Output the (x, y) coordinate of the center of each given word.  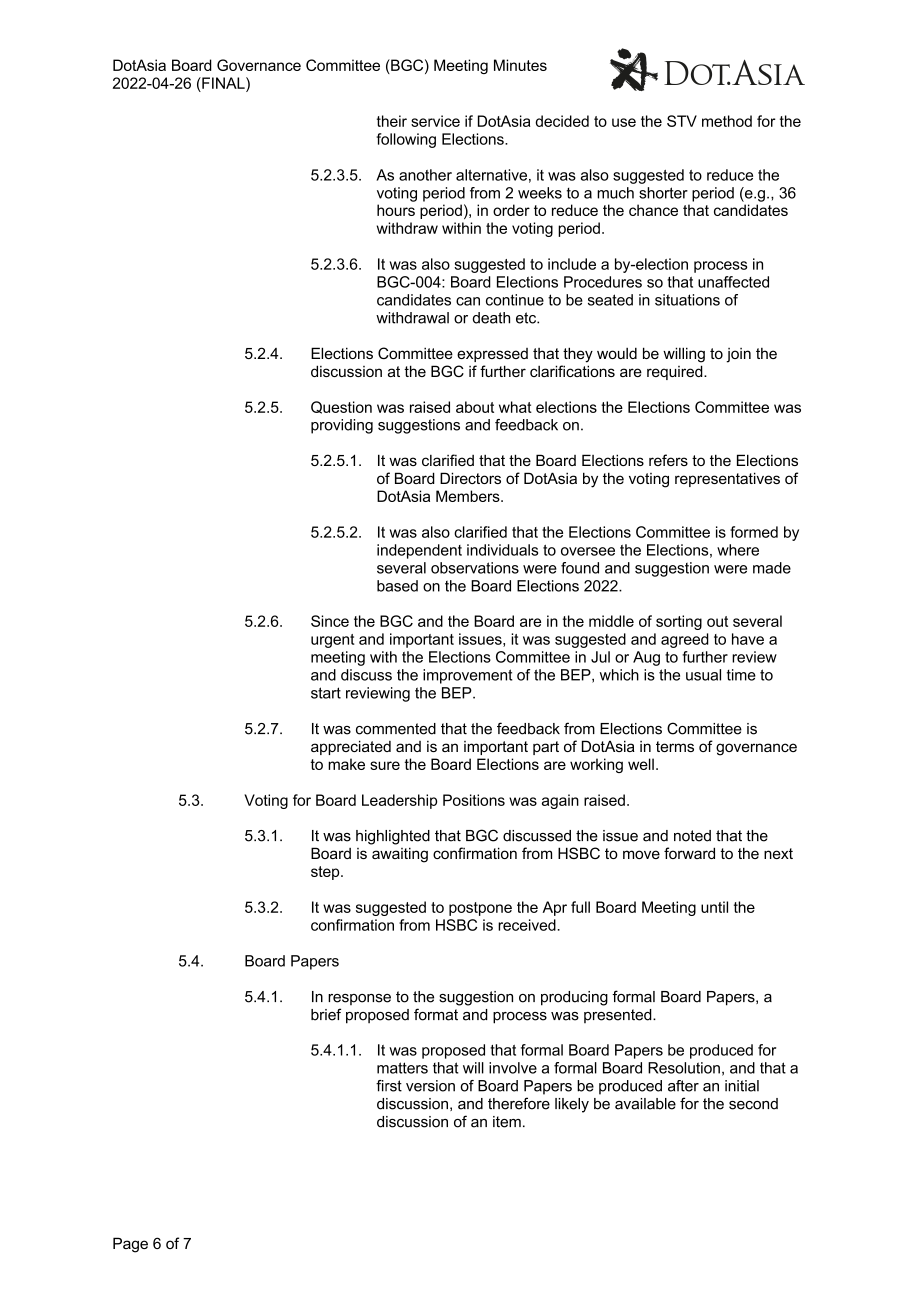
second (753, 1104)
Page (130, 1245)
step (326, 873)
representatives (727, 479)
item (507, 1122)
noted (692, 836)
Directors (470, 478)
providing (342, 426)
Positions (474, 800)
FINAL (223, 83)
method (727, 121)
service (435, 121)
